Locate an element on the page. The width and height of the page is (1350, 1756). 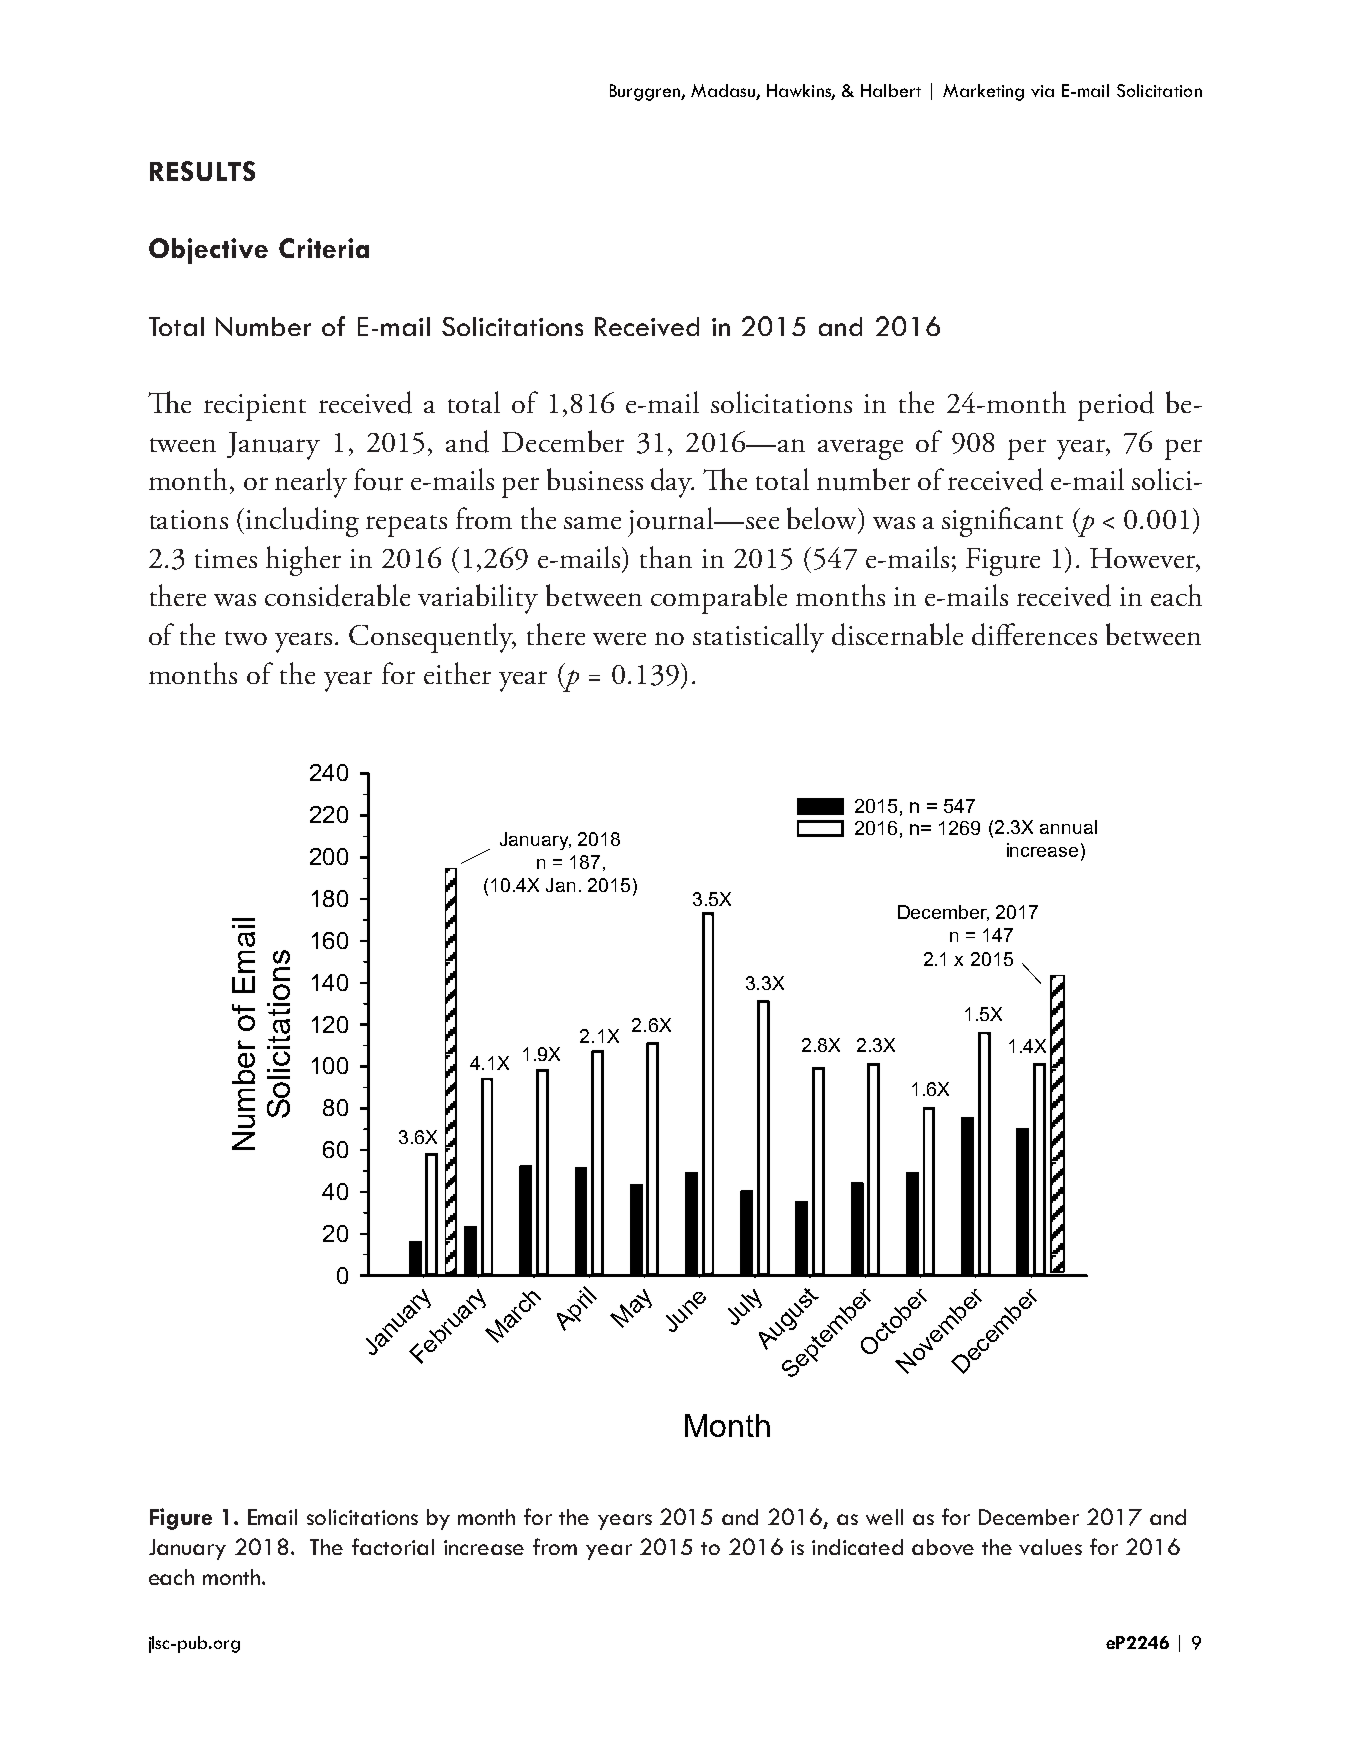
via is located at coordinates (1042, 91).
